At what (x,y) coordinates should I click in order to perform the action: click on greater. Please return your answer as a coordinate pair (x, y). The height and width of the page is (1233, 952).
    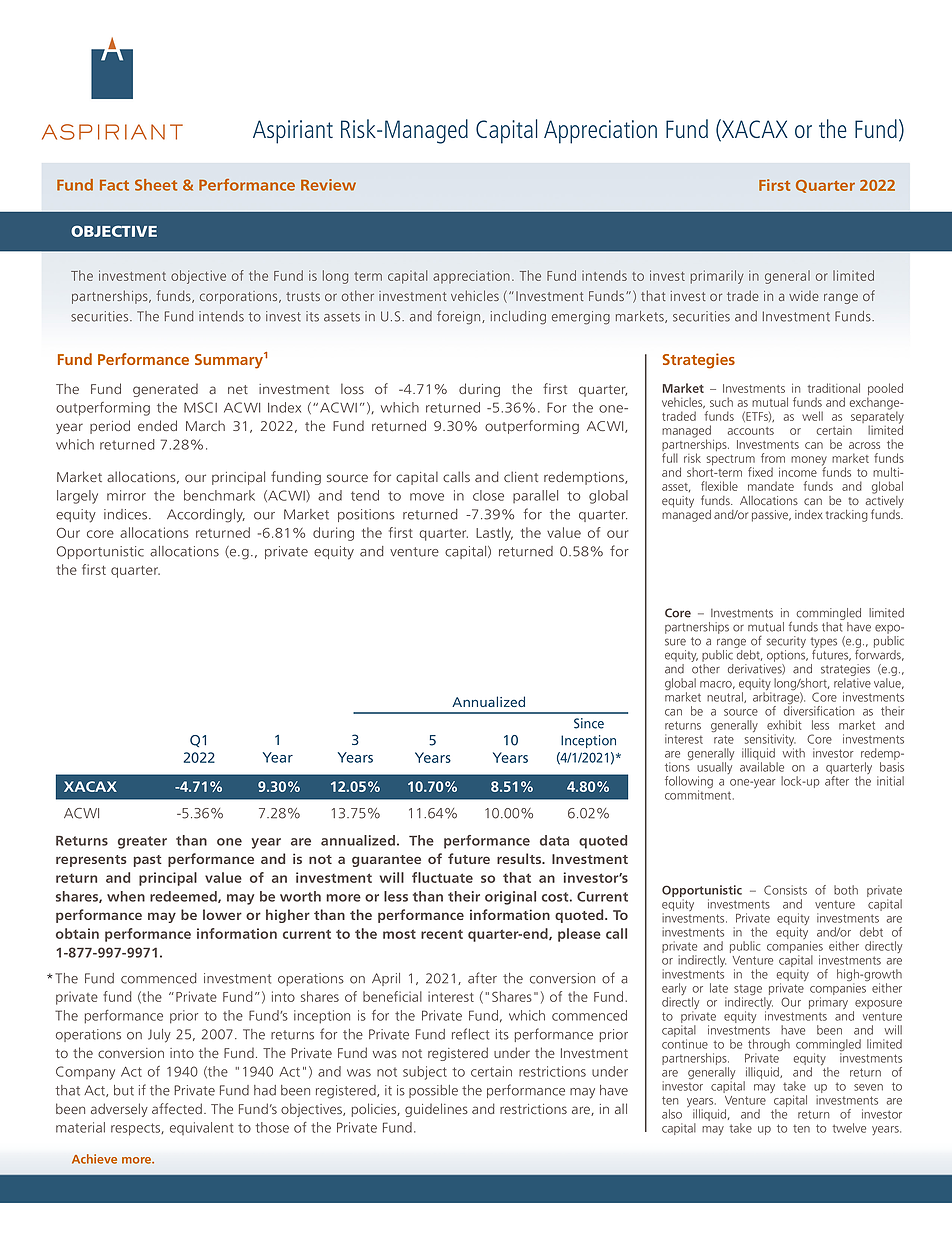
    Looking at the image, I should click on (142, 842).
